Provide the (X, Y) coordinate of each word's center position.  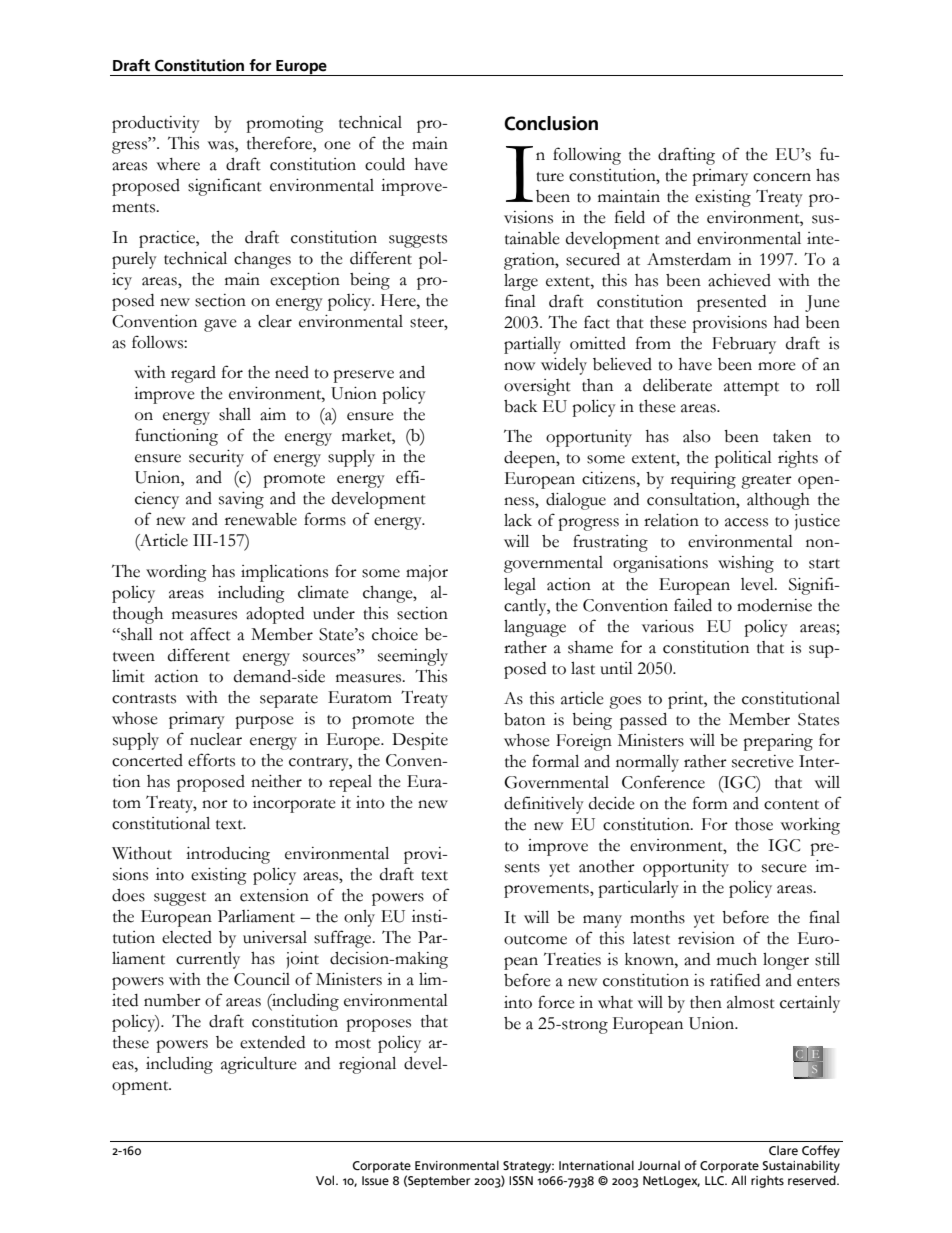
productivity (156, 124)
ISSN (521, 1180)
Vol (326, 1180)
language (535, 628)
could (385, 164)
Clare (783, 1150)
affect (210, 634)
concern (782, 177)
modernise (774, 605)
